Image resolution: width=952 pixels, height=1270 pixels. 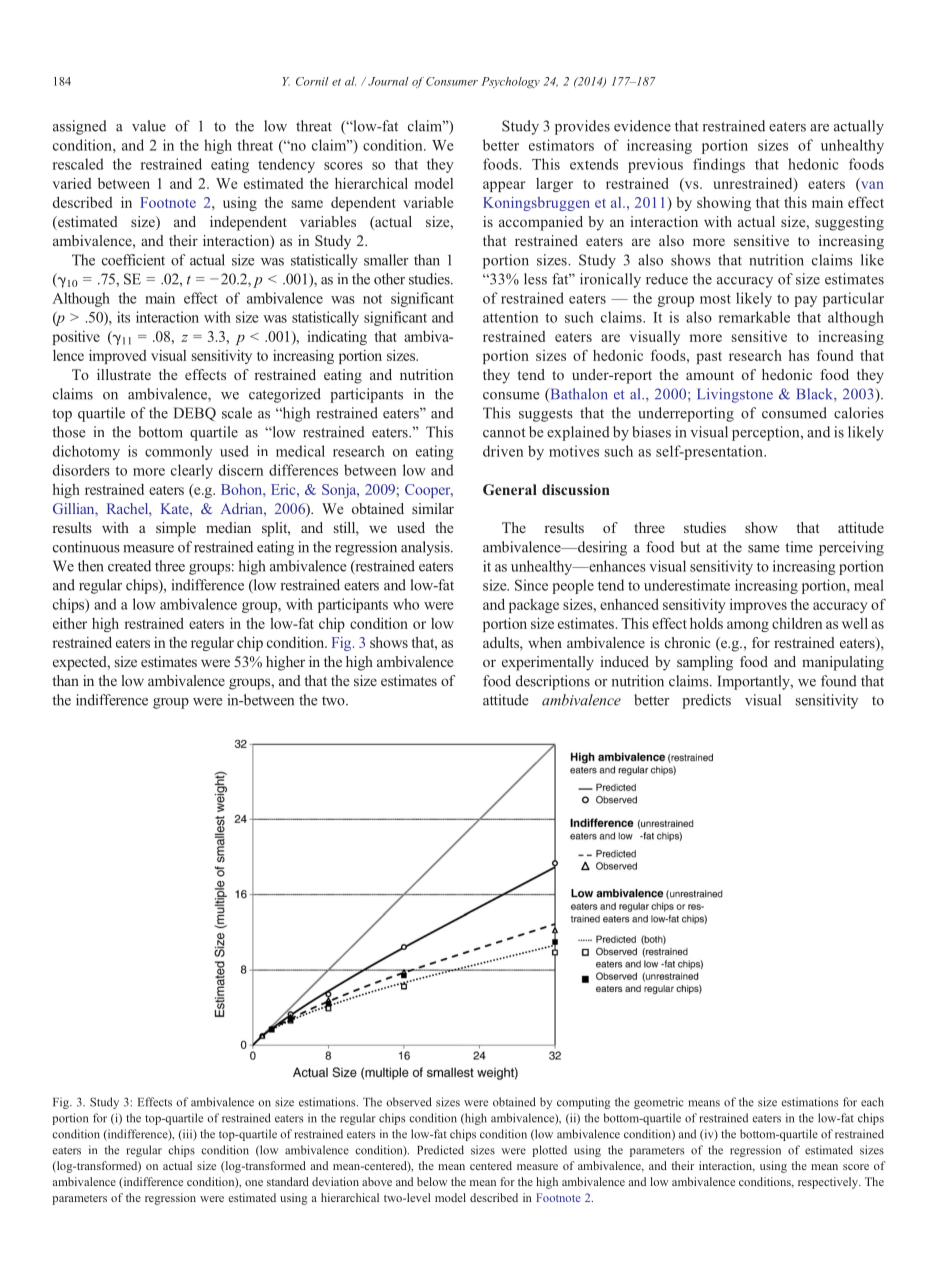 I want to click on Predicted, so click(x=440, y=1150).
